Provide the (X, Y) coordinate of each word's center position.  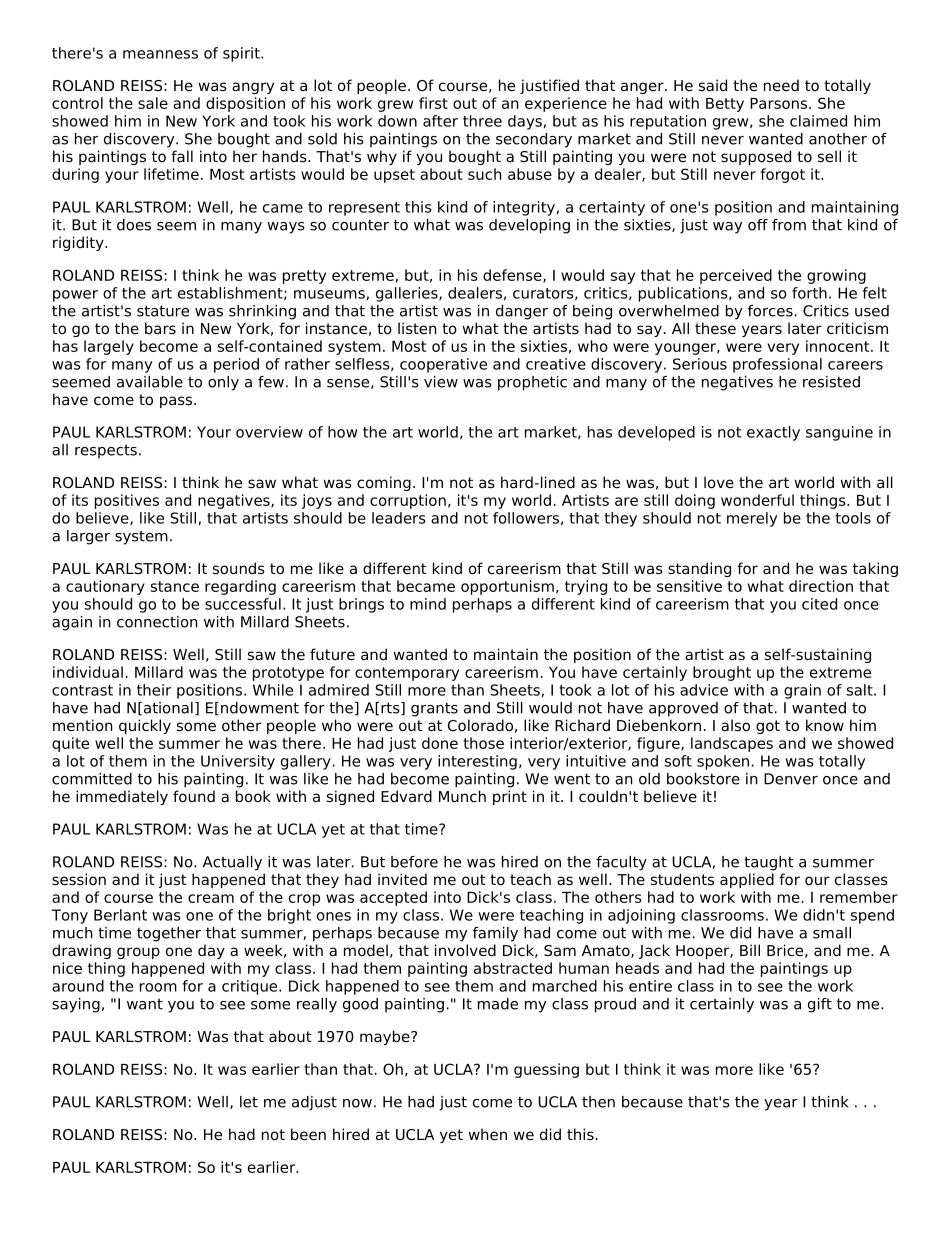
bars (160, 328)
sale (153, 103)
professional (777, 365)
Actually (232, 863)
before (414, 862)
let (249, 1102)
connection (157, 622)
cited (819, 604)
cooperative (443, 365)
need (781, 85)
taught (769, 863)
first (433, 103)
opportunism (507, 587)
